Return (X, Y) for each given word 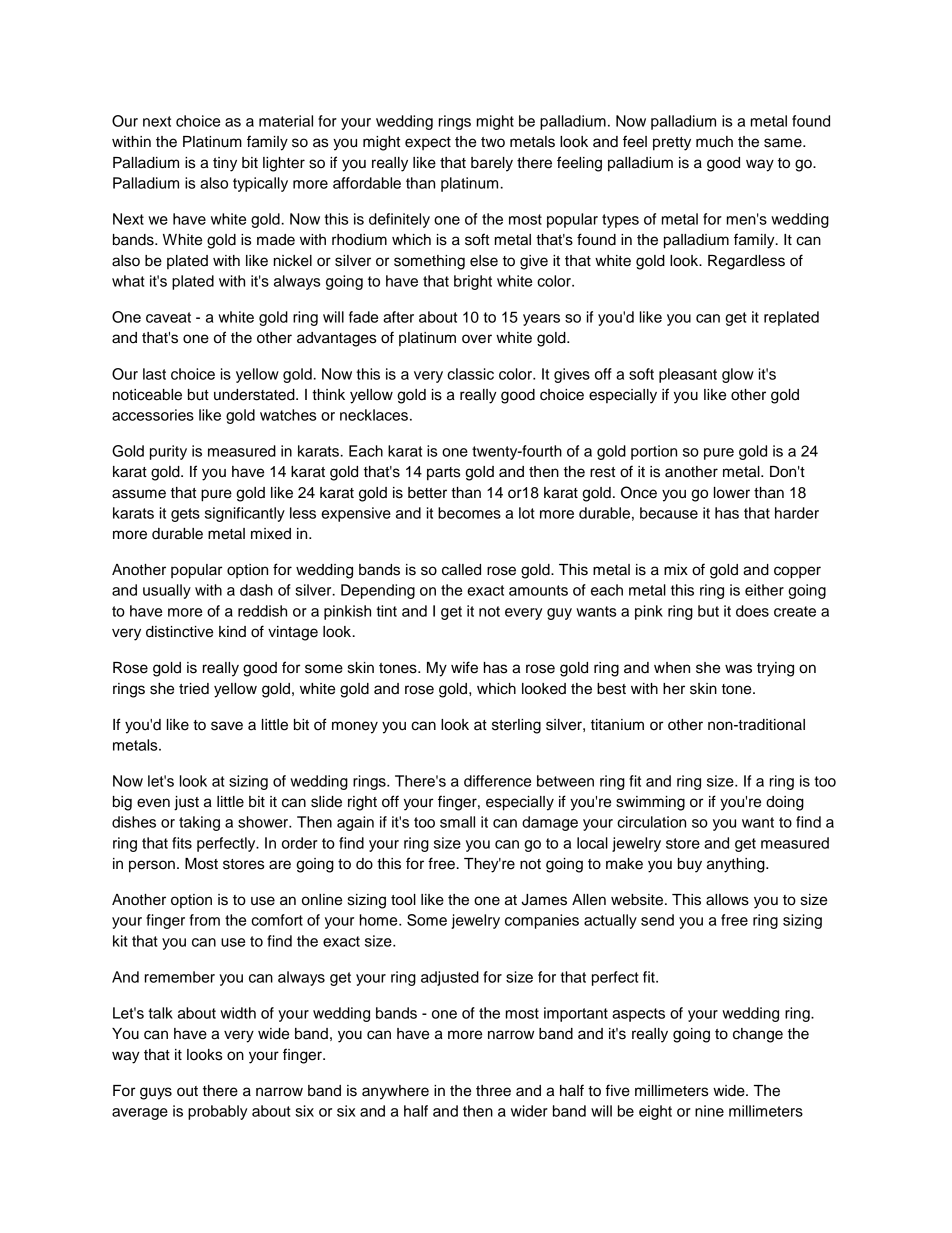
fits (182, 843)
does (752, 611)
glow (738, 375)
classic (470, 374)
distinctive (179, 632)
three (493, 1091)
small (457, 822)
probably (217, 1112)
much (714, 142)
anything (737, 865)
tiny (225, 164)
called (461, 570)
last (154, 374)
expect (428, 143)
